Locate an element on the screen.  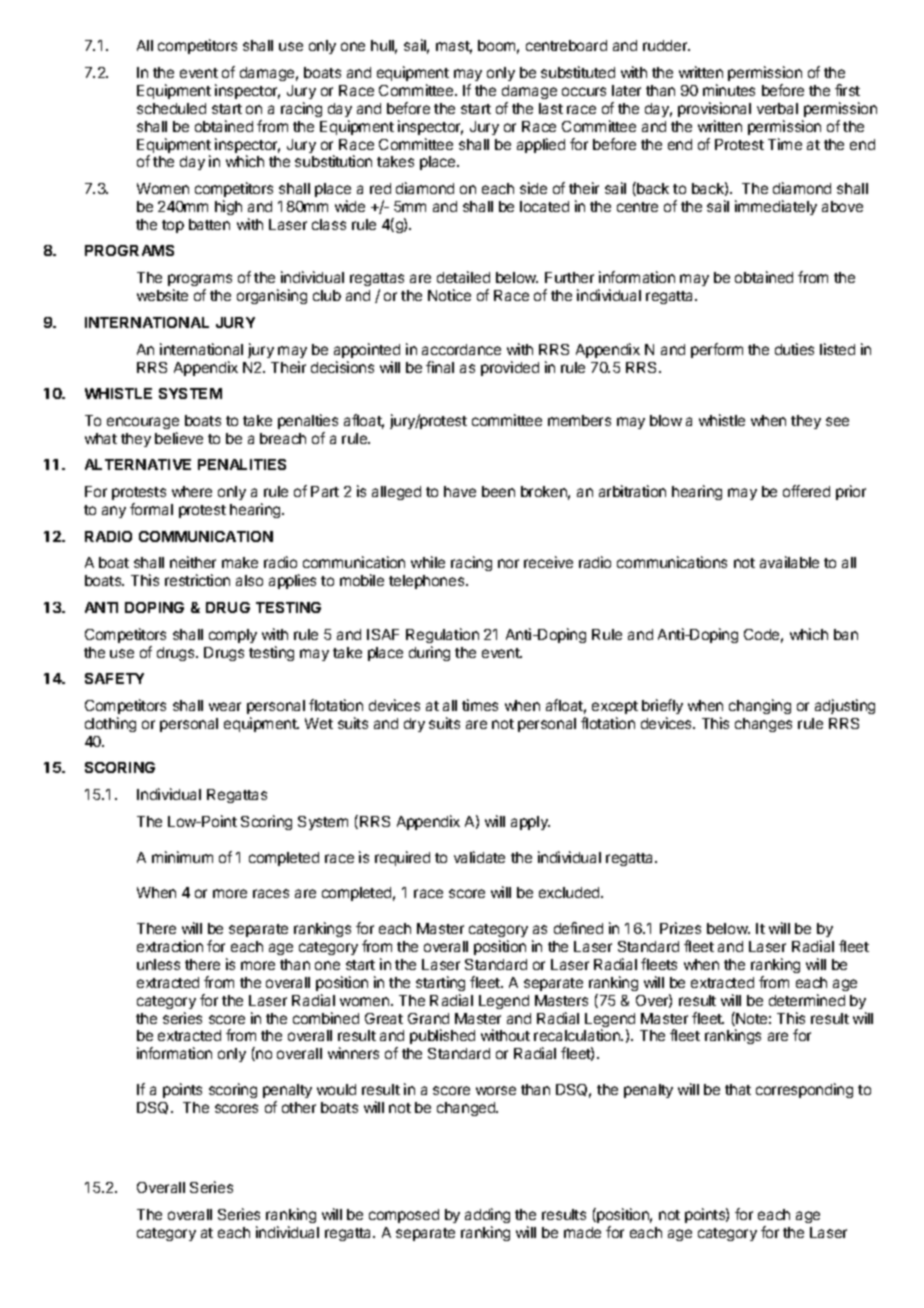
minutes is located at coordinates (729, 90).
